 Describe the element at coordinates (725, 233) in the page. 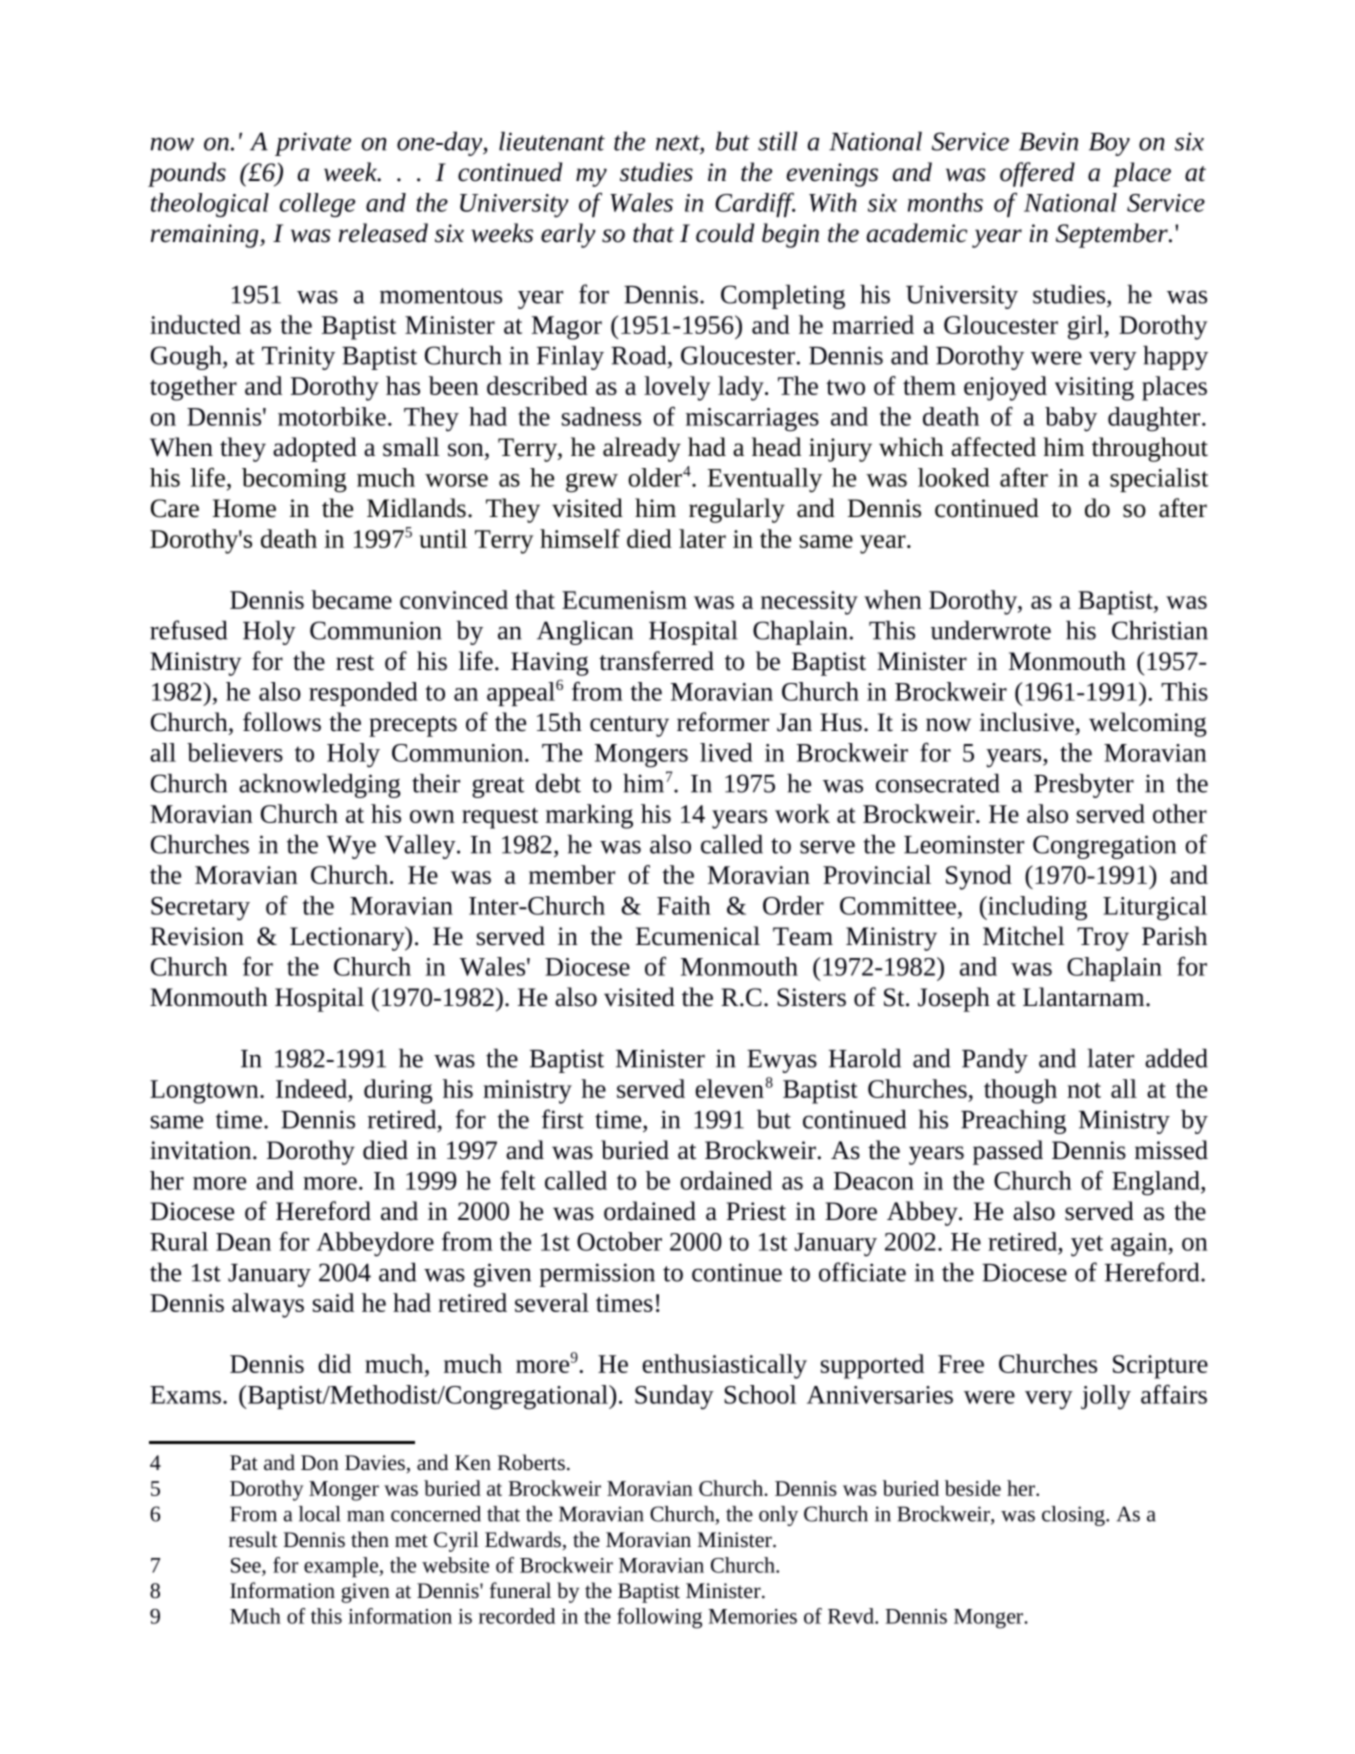

I see `could` at that location.
